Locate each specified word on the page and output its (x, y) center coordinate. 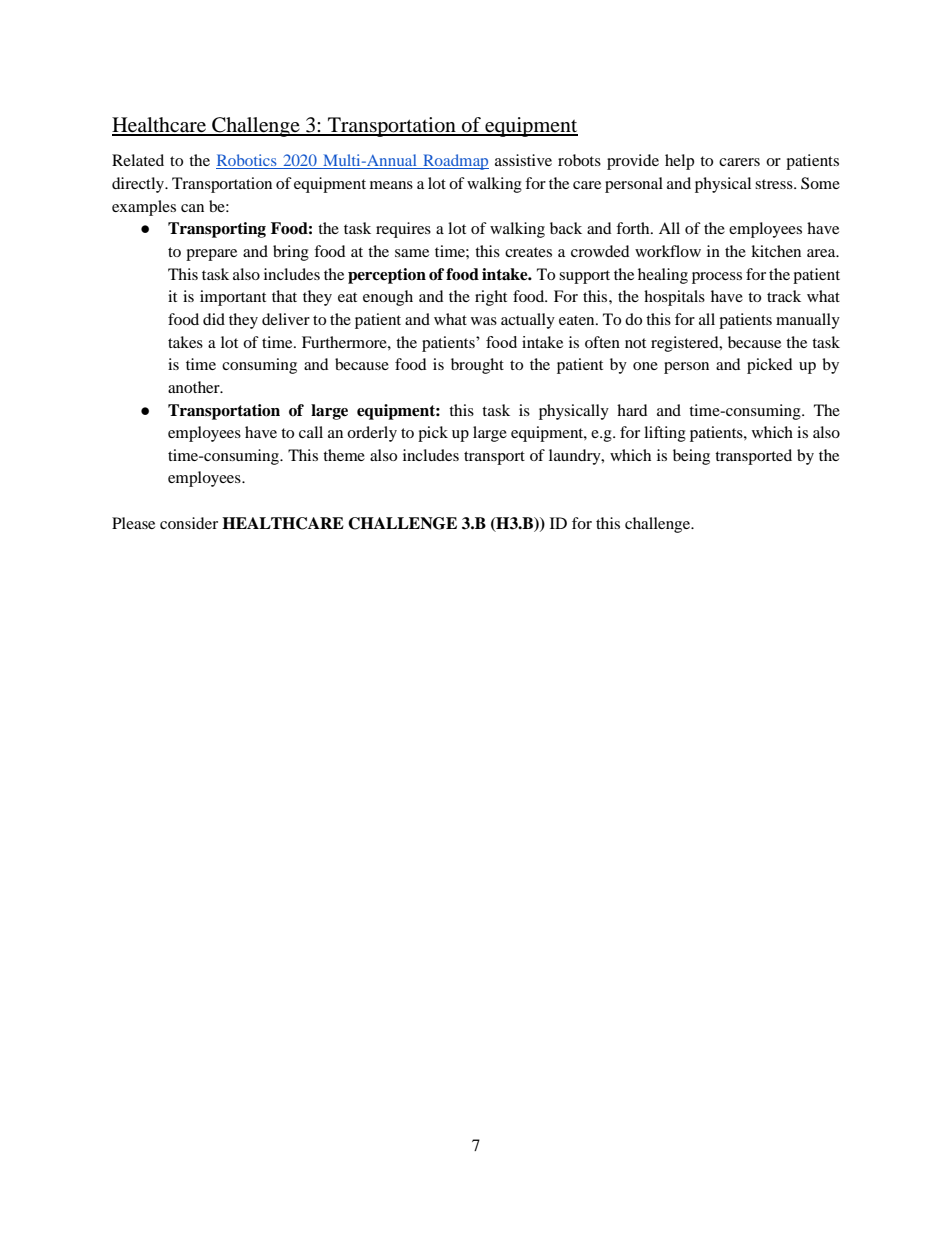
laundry (576, 457)
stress (775, 184)
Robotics (247, 161)
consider (189, 523)
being (691, 457)
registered (686, 344)
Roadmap (455, 162)
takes (185, 342)
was (484, 321)
